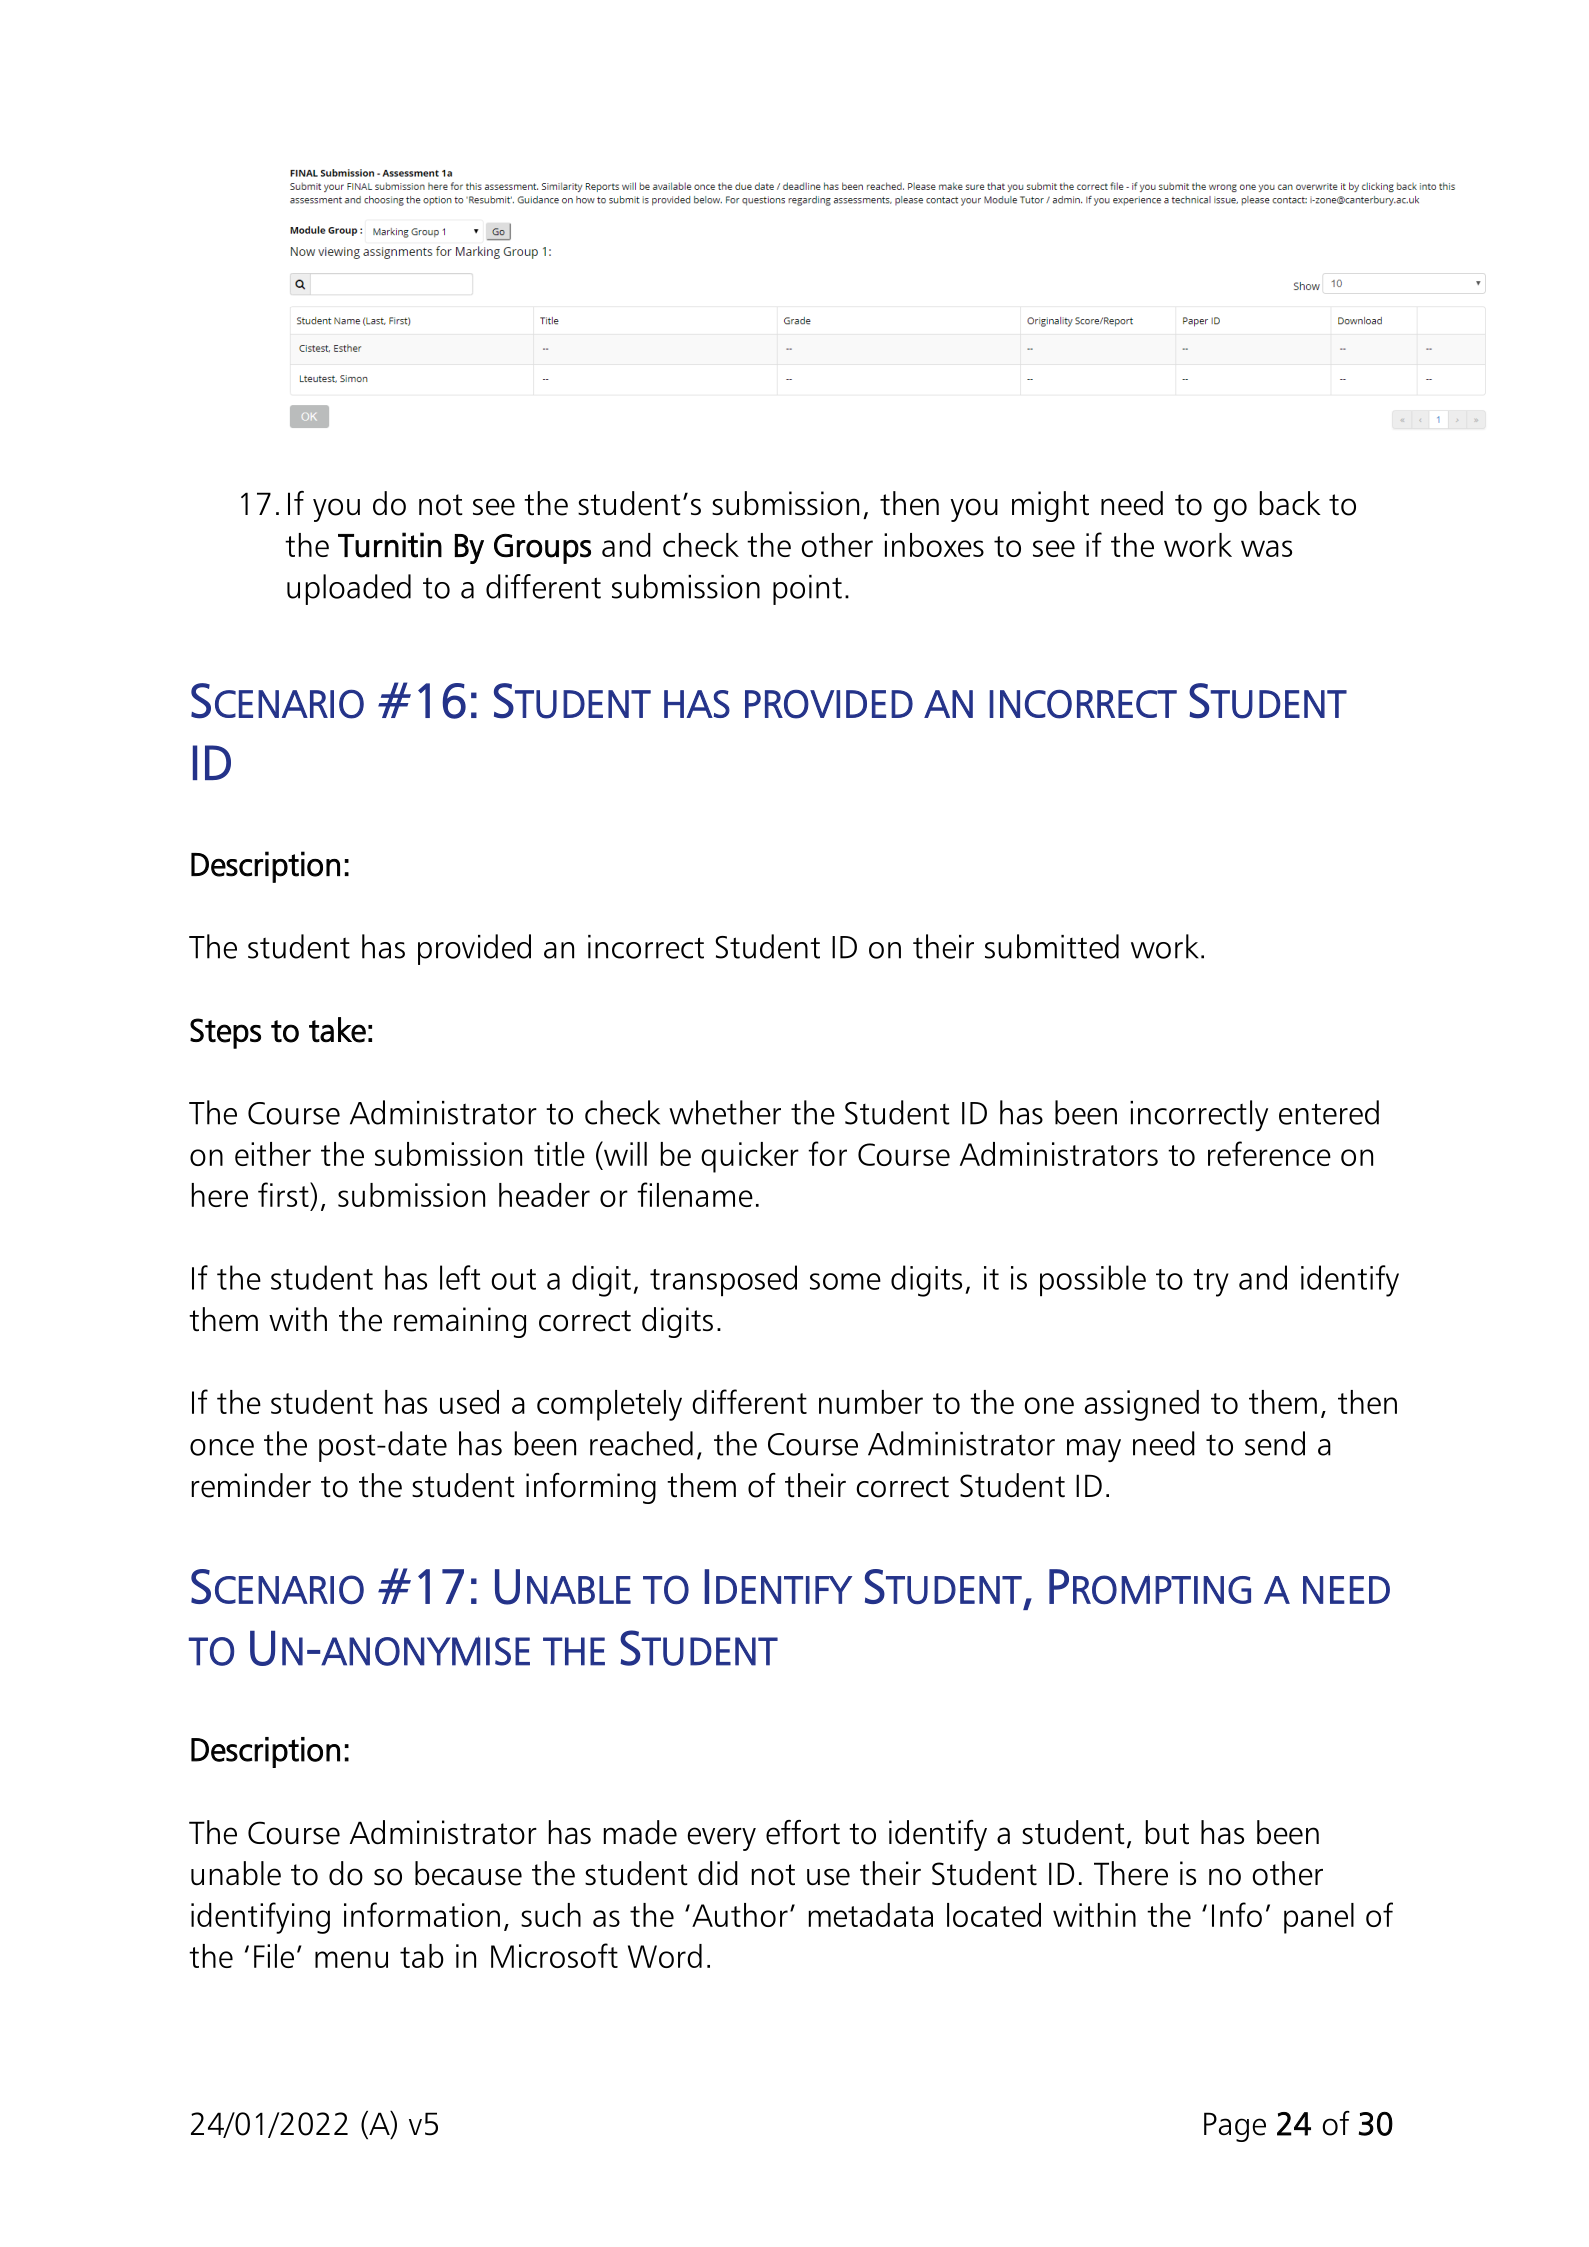 Image resolution: width=1589 pixels, height=2247 pixels. I want to click on reference, so click(1269, 1153).
